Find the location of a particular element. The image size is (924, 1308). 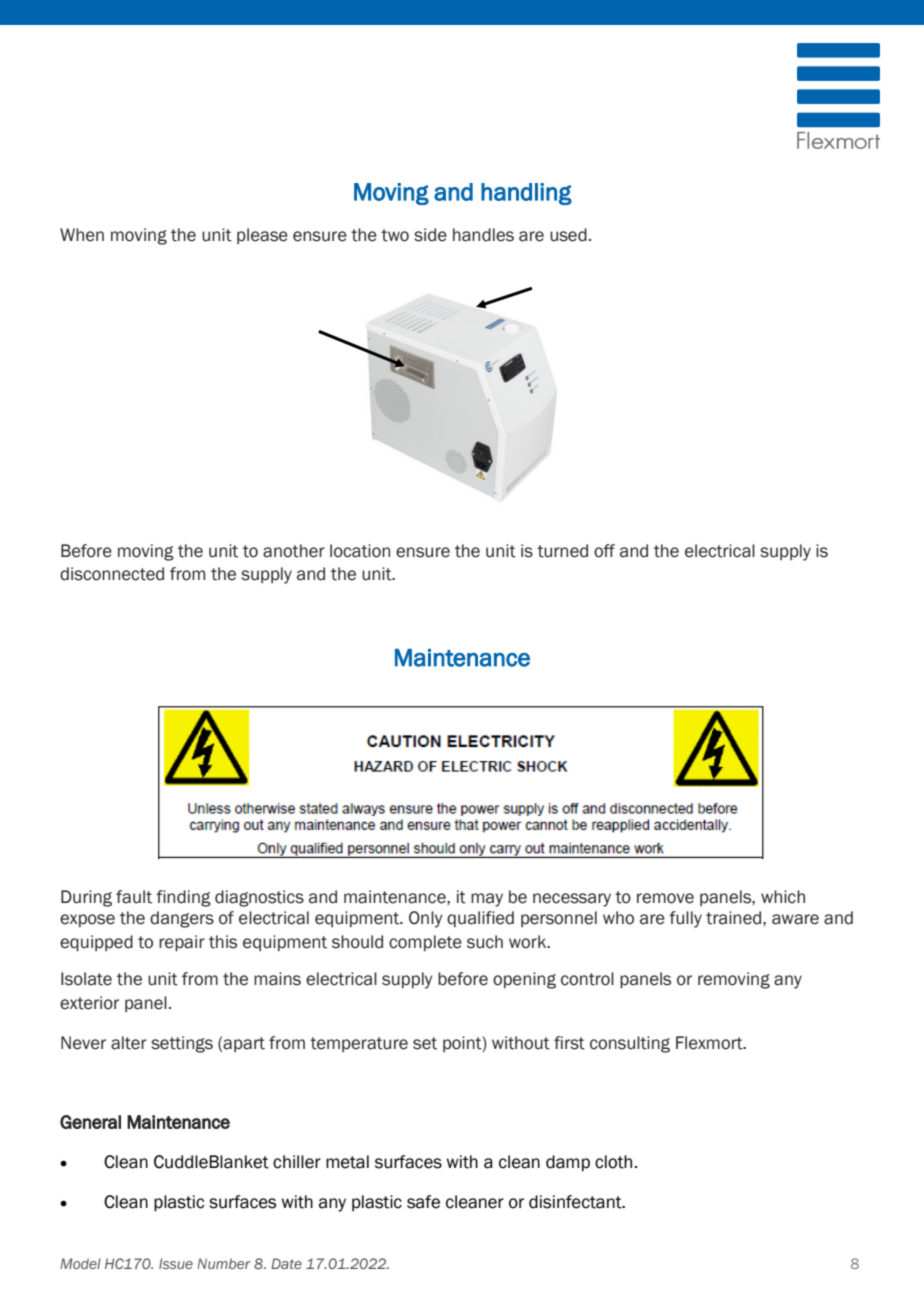

When is located at coordinates (82, 235).
